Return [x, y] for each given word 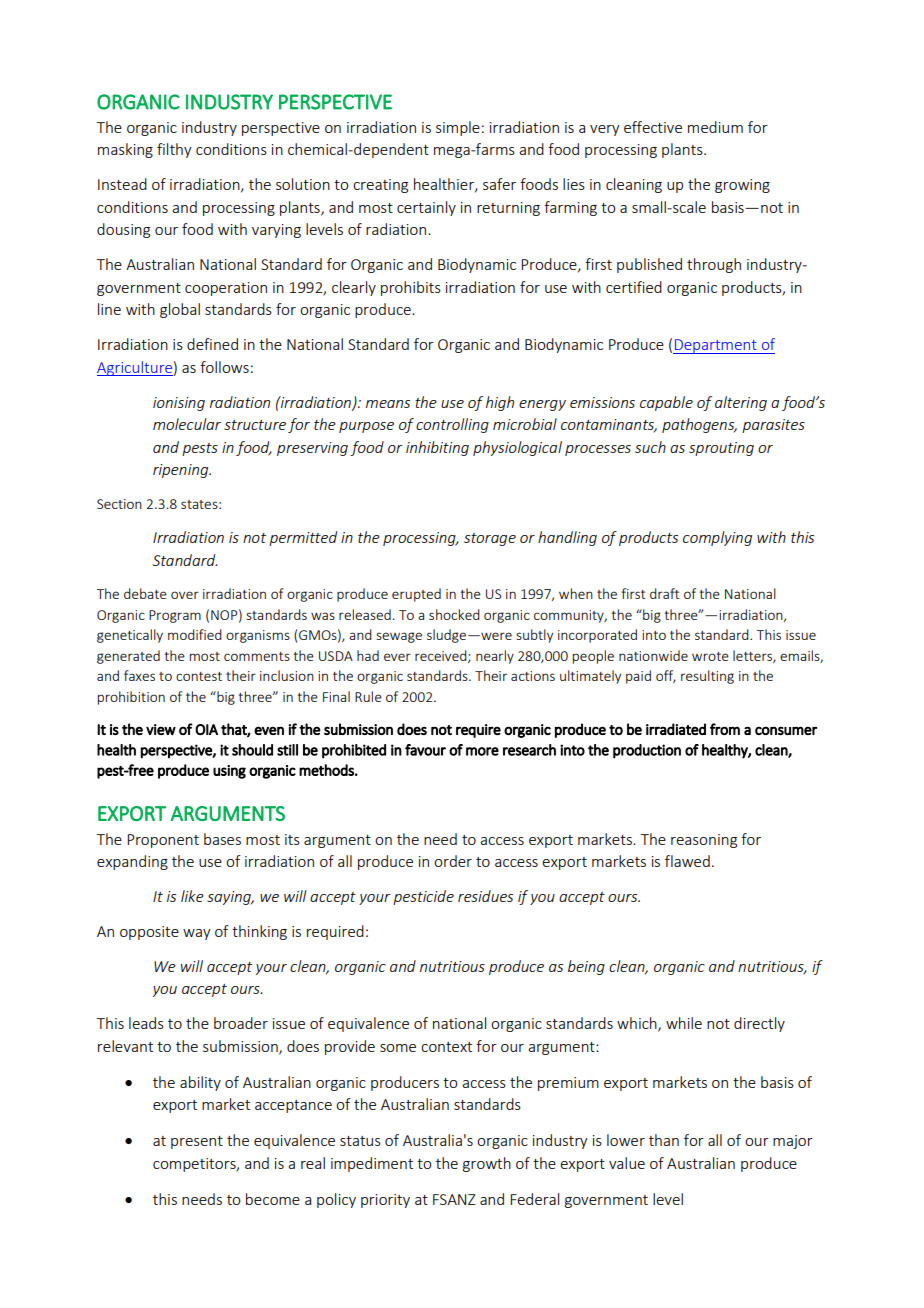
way [197, 934]
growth [487, 1164]
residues [485, 896]
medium [715, 127]
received [442, 656]
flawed [687, 861]
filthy [174, 150]
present [197, 1142]
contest [199, 676]
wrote [710, 656]
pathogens [699, 425]
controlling [452, 425]
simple [458, 128]
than [664, 1140]
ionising [179, 404]
